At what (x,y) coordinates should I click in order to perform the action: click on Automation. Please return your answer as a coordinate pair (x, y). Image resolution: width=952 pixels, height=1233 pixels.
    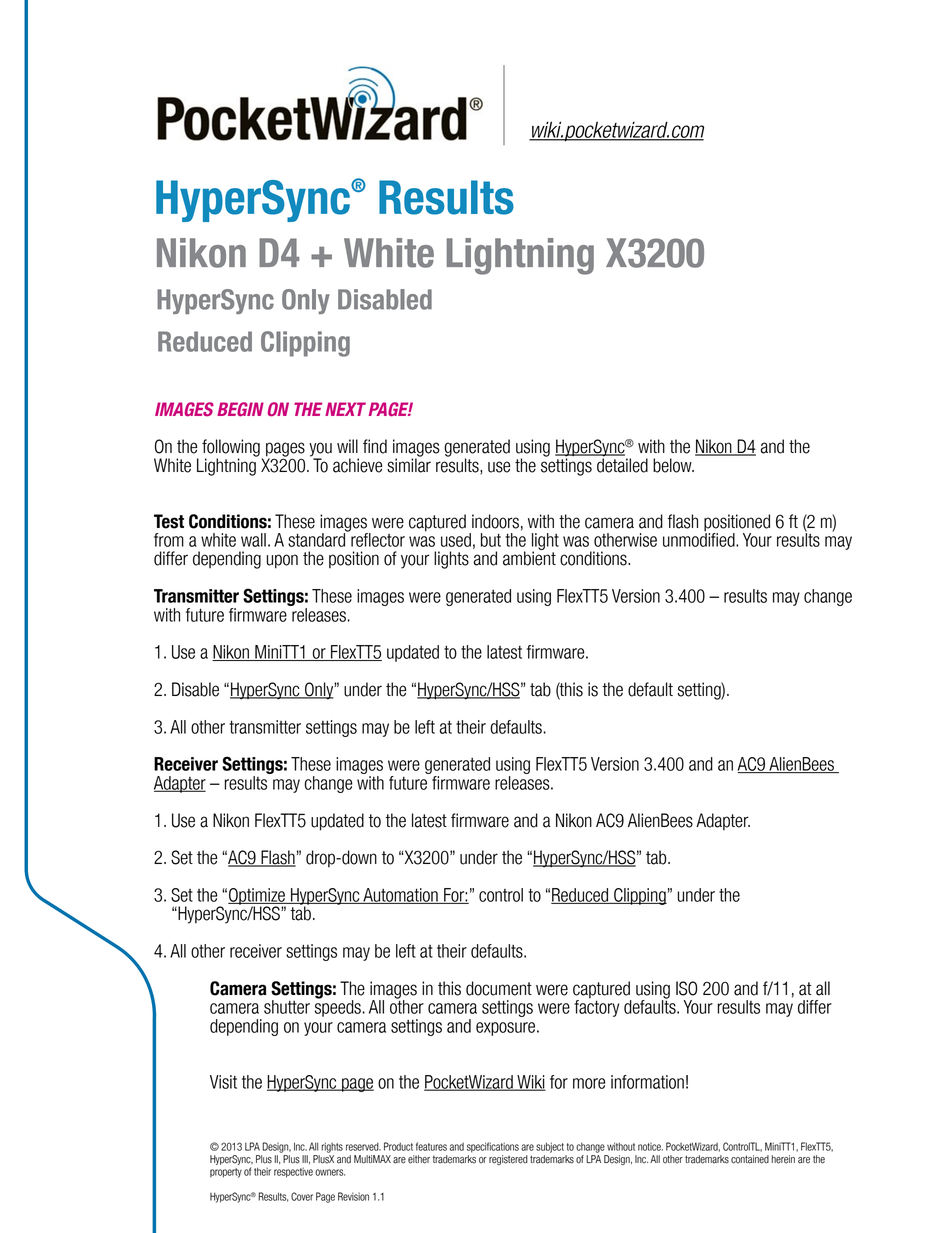
    Looking at the image, I should click on (400, 896).
